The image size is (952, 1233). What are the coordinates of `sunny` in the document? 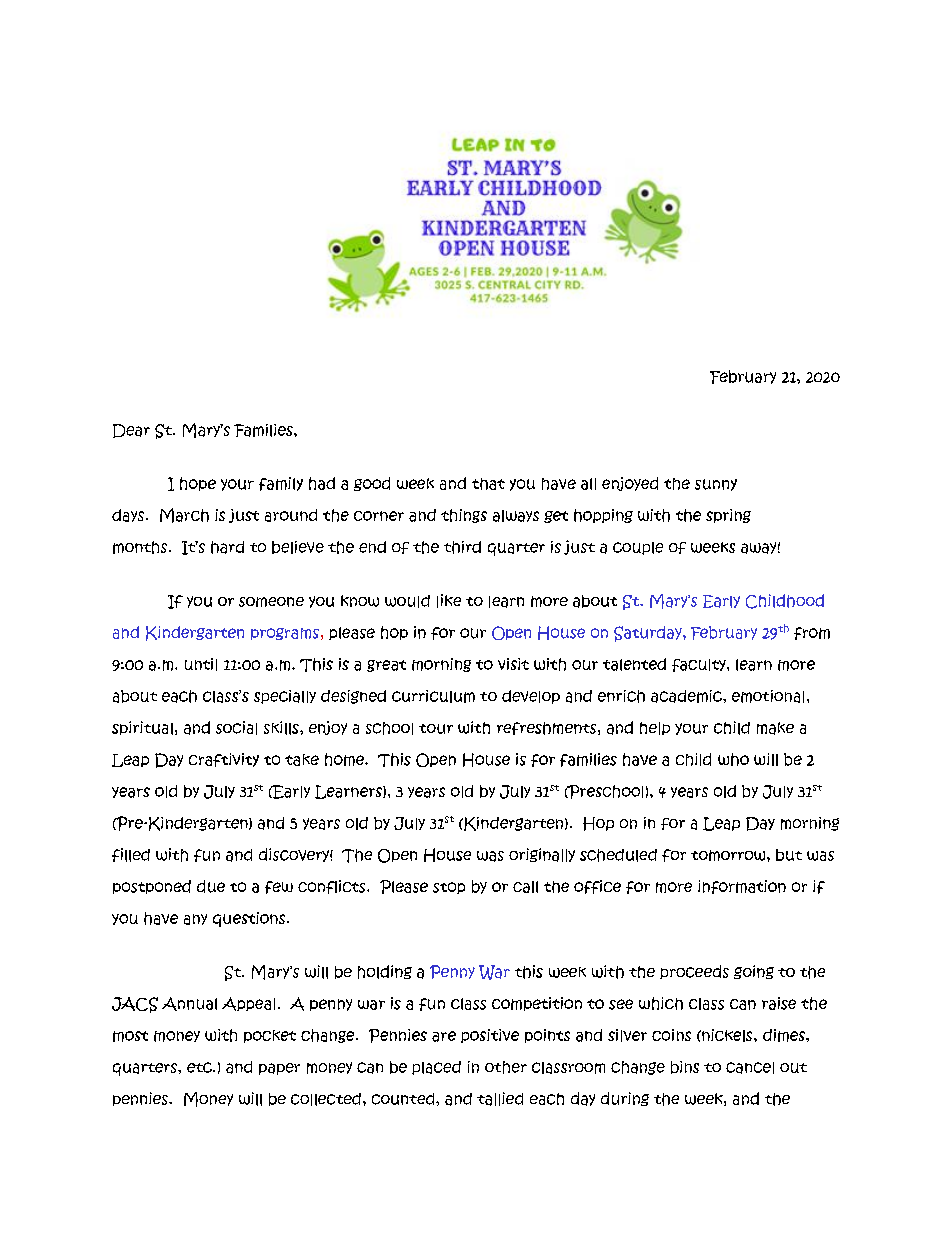 It's located at (716, 485).
